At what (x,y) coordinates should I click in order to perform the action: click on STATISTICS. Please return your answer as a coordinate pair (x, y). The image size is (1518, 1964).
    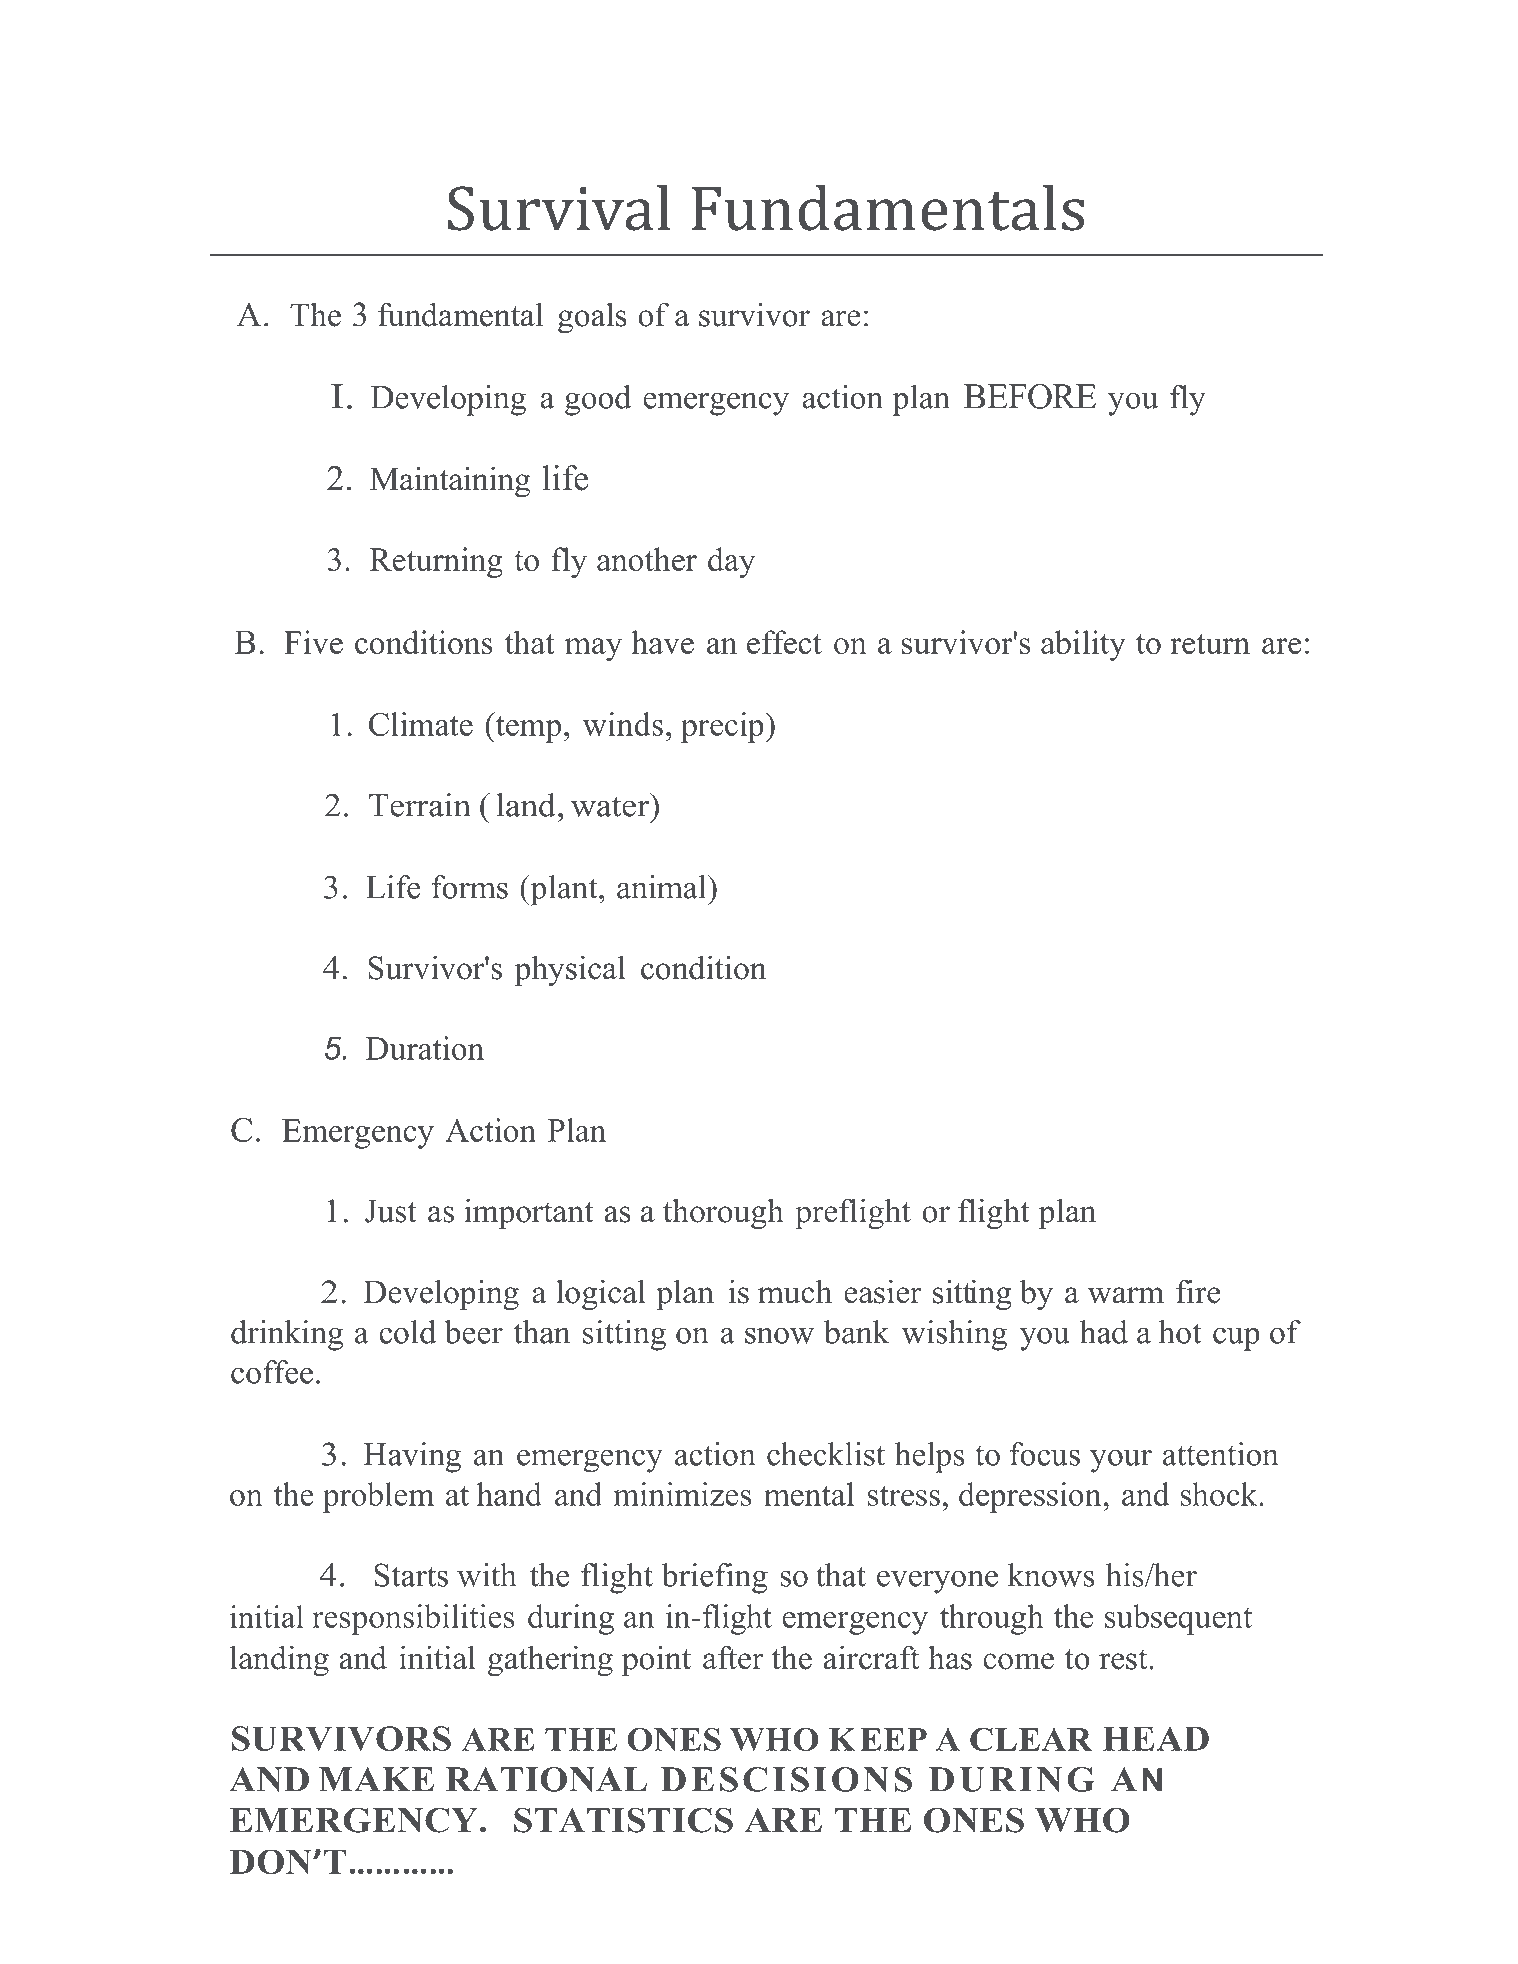
    Looking at the image, I should click on (623, 1820).
